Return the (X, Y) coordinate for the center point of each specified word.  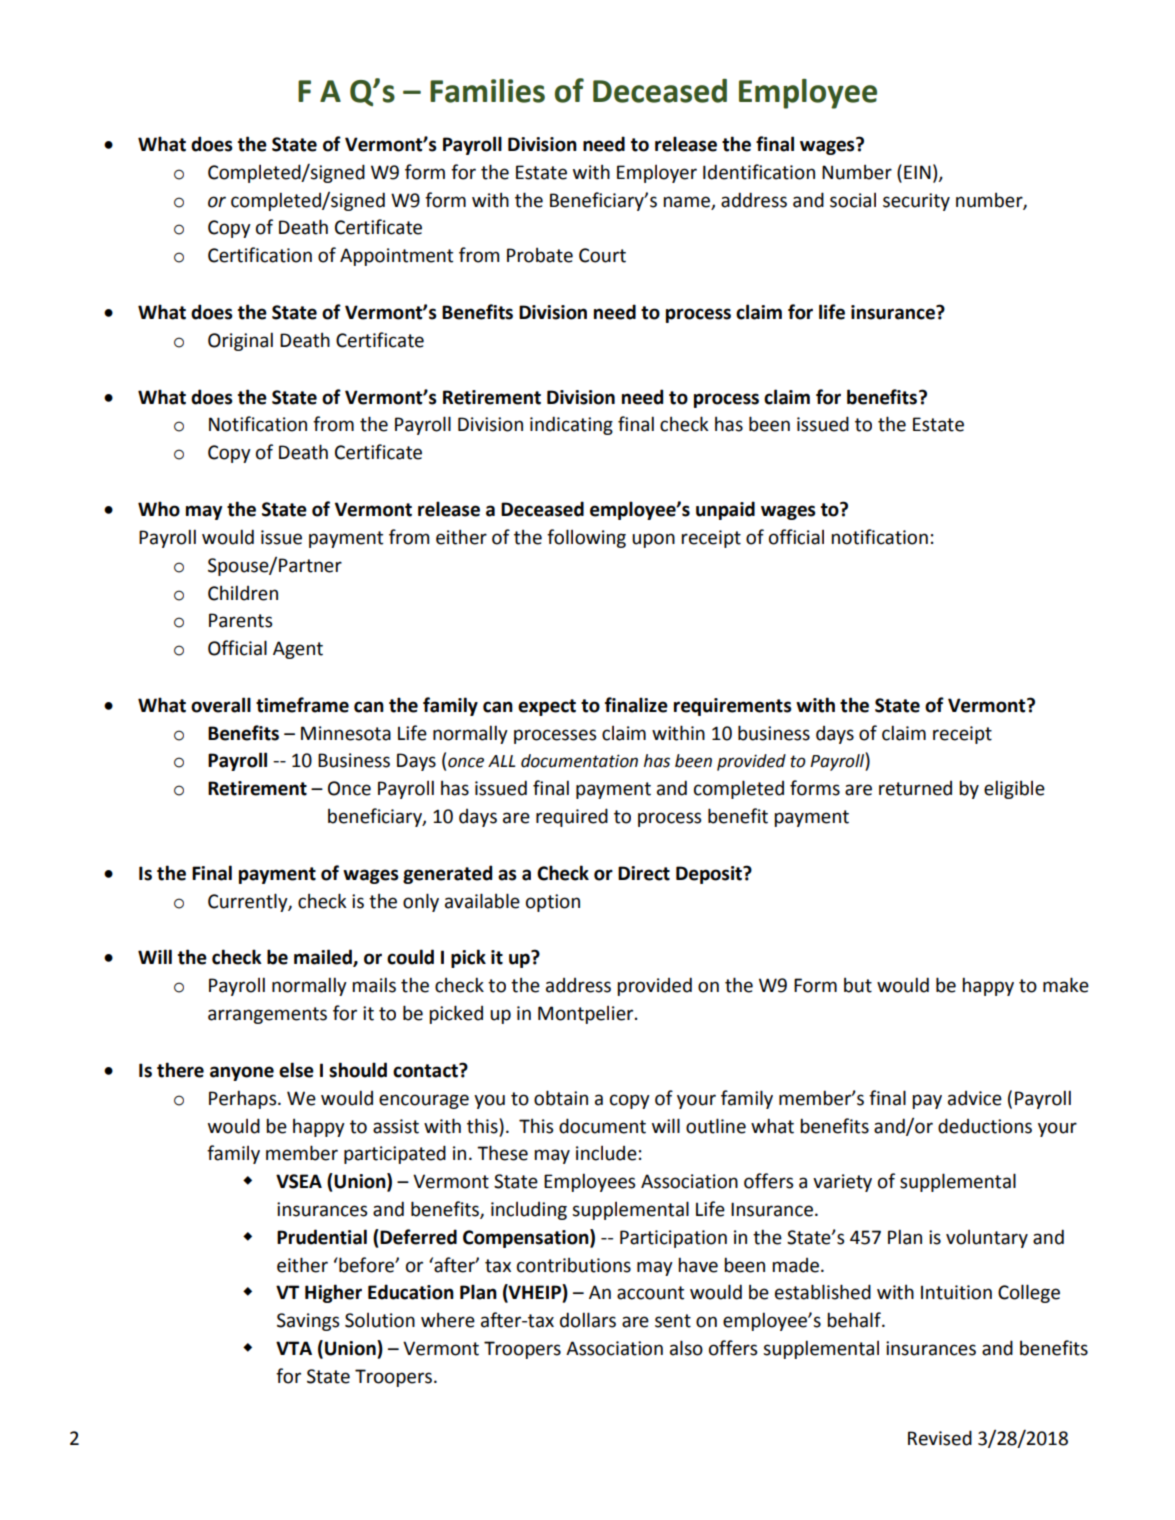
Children (243, 593)
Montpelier (587, 1015)
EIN (917, 172)
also (686, 1348)
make (1066, 985)
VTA (294, 1348)
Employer (657, 174)
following (586, 538)
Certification (260, 255)
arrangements (267, 1015)
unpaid (725, 510)
